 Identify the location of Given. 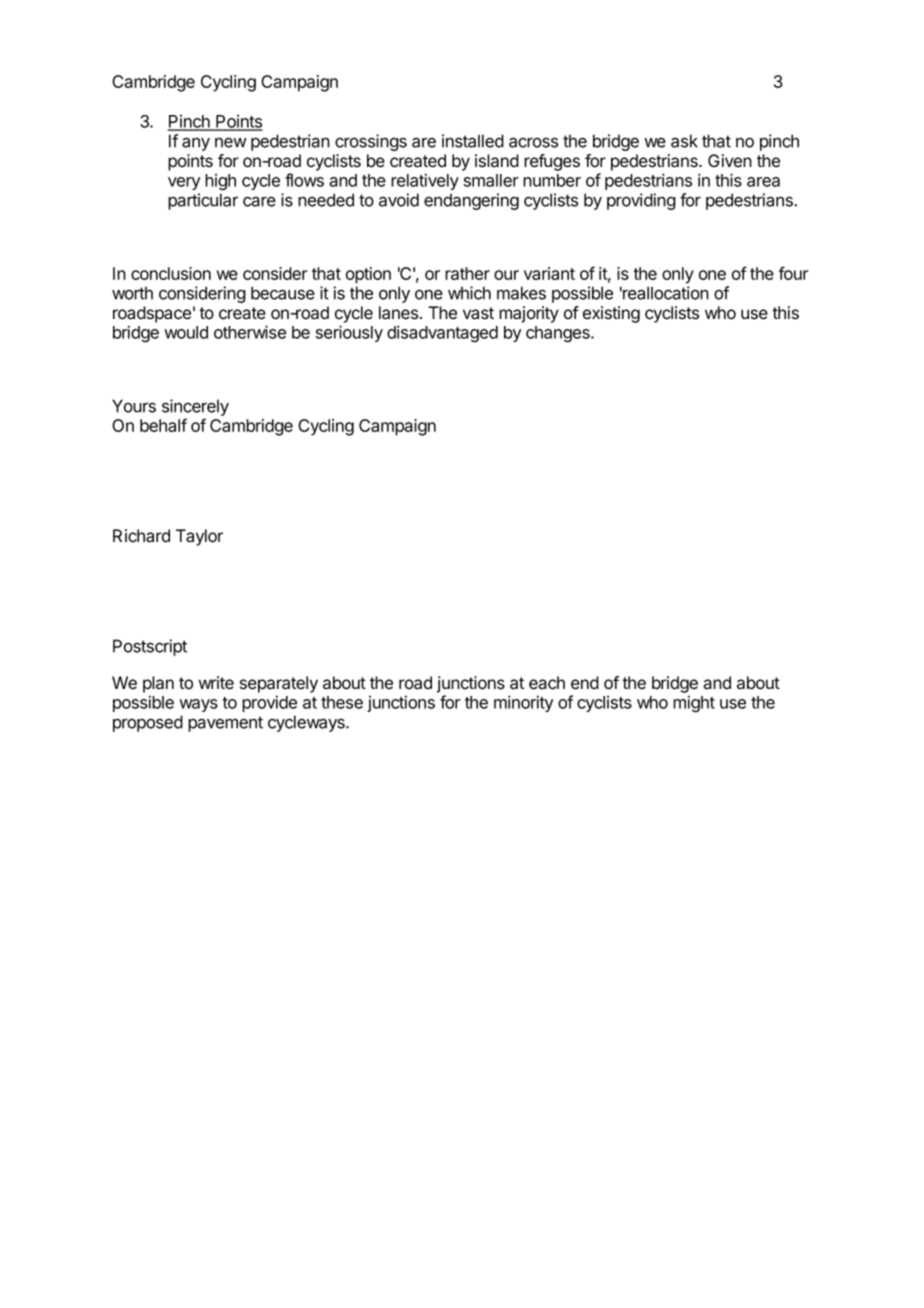
(730, 161).
